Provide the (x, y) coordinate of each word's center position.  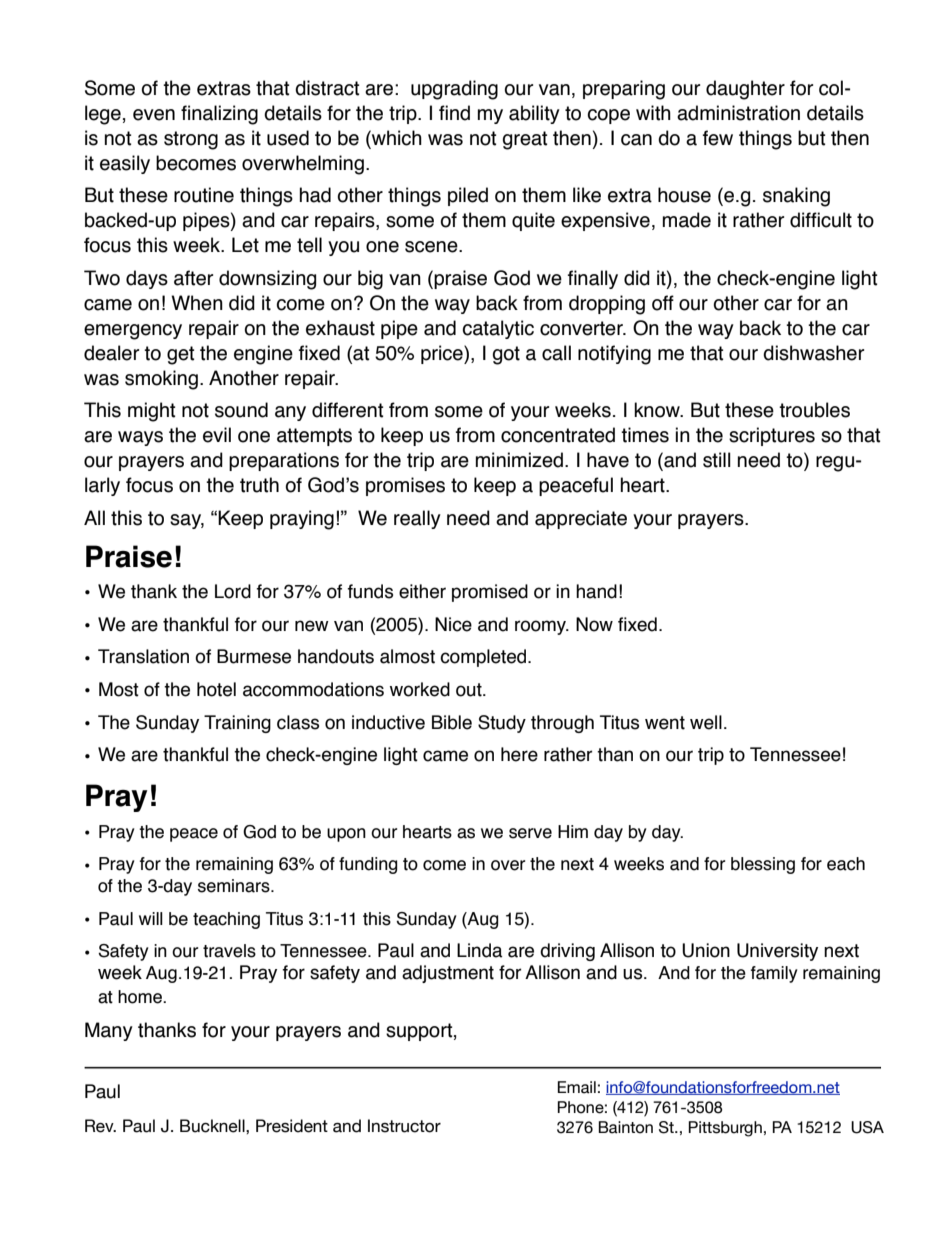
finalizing (219, 115)
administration (738, 113)
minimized (519, 460)
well (706, 722)
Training (237, 724)
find (454, 113)
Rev (100, 1126)
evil (217, 435)
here (519, 754)
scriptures (772, 436)
